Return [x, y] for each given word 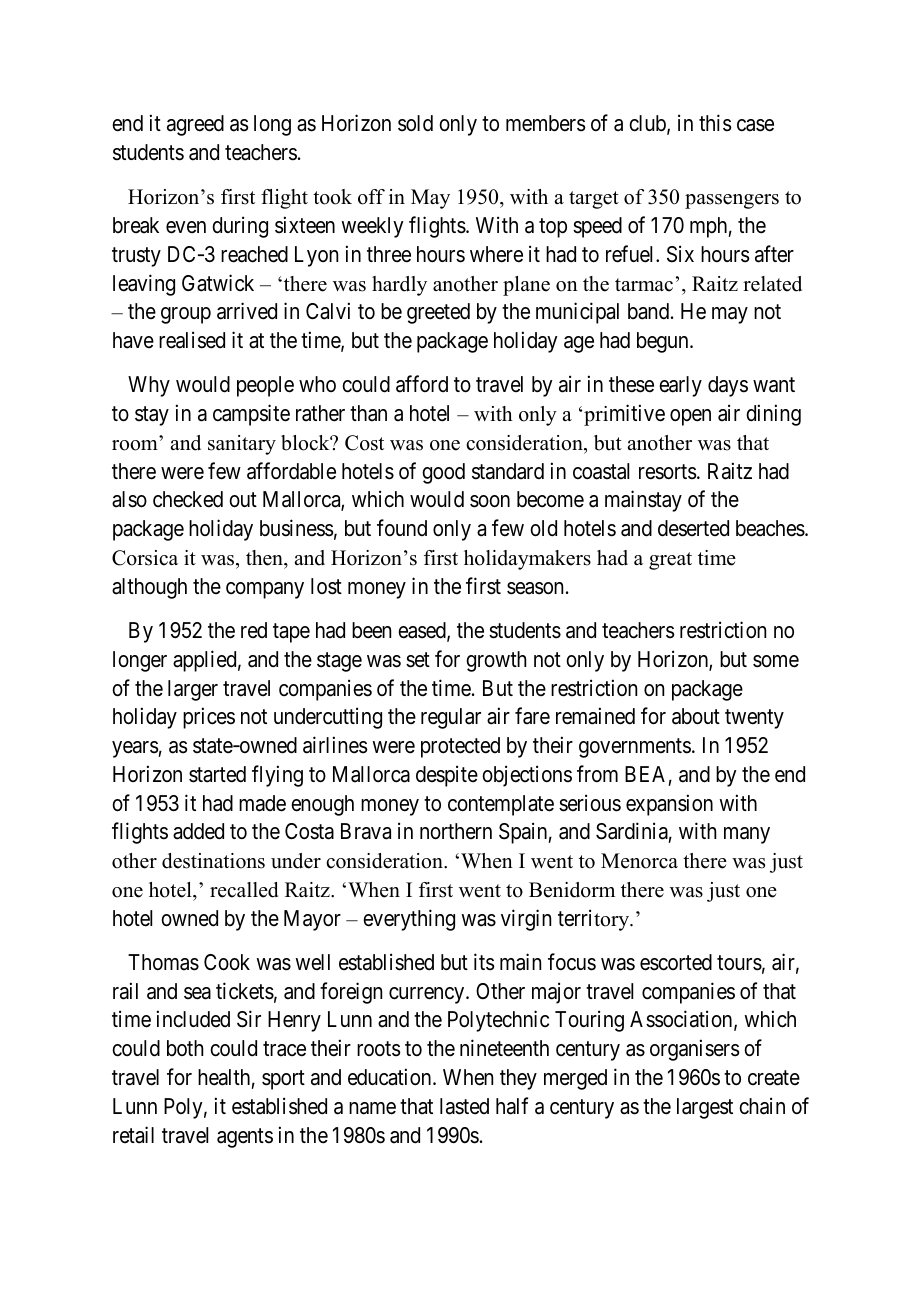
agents [245, 1138]
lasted [464, 1106]
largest [705, 1108]
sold [415, 123]
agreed [195, 125]
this [715, 123]
